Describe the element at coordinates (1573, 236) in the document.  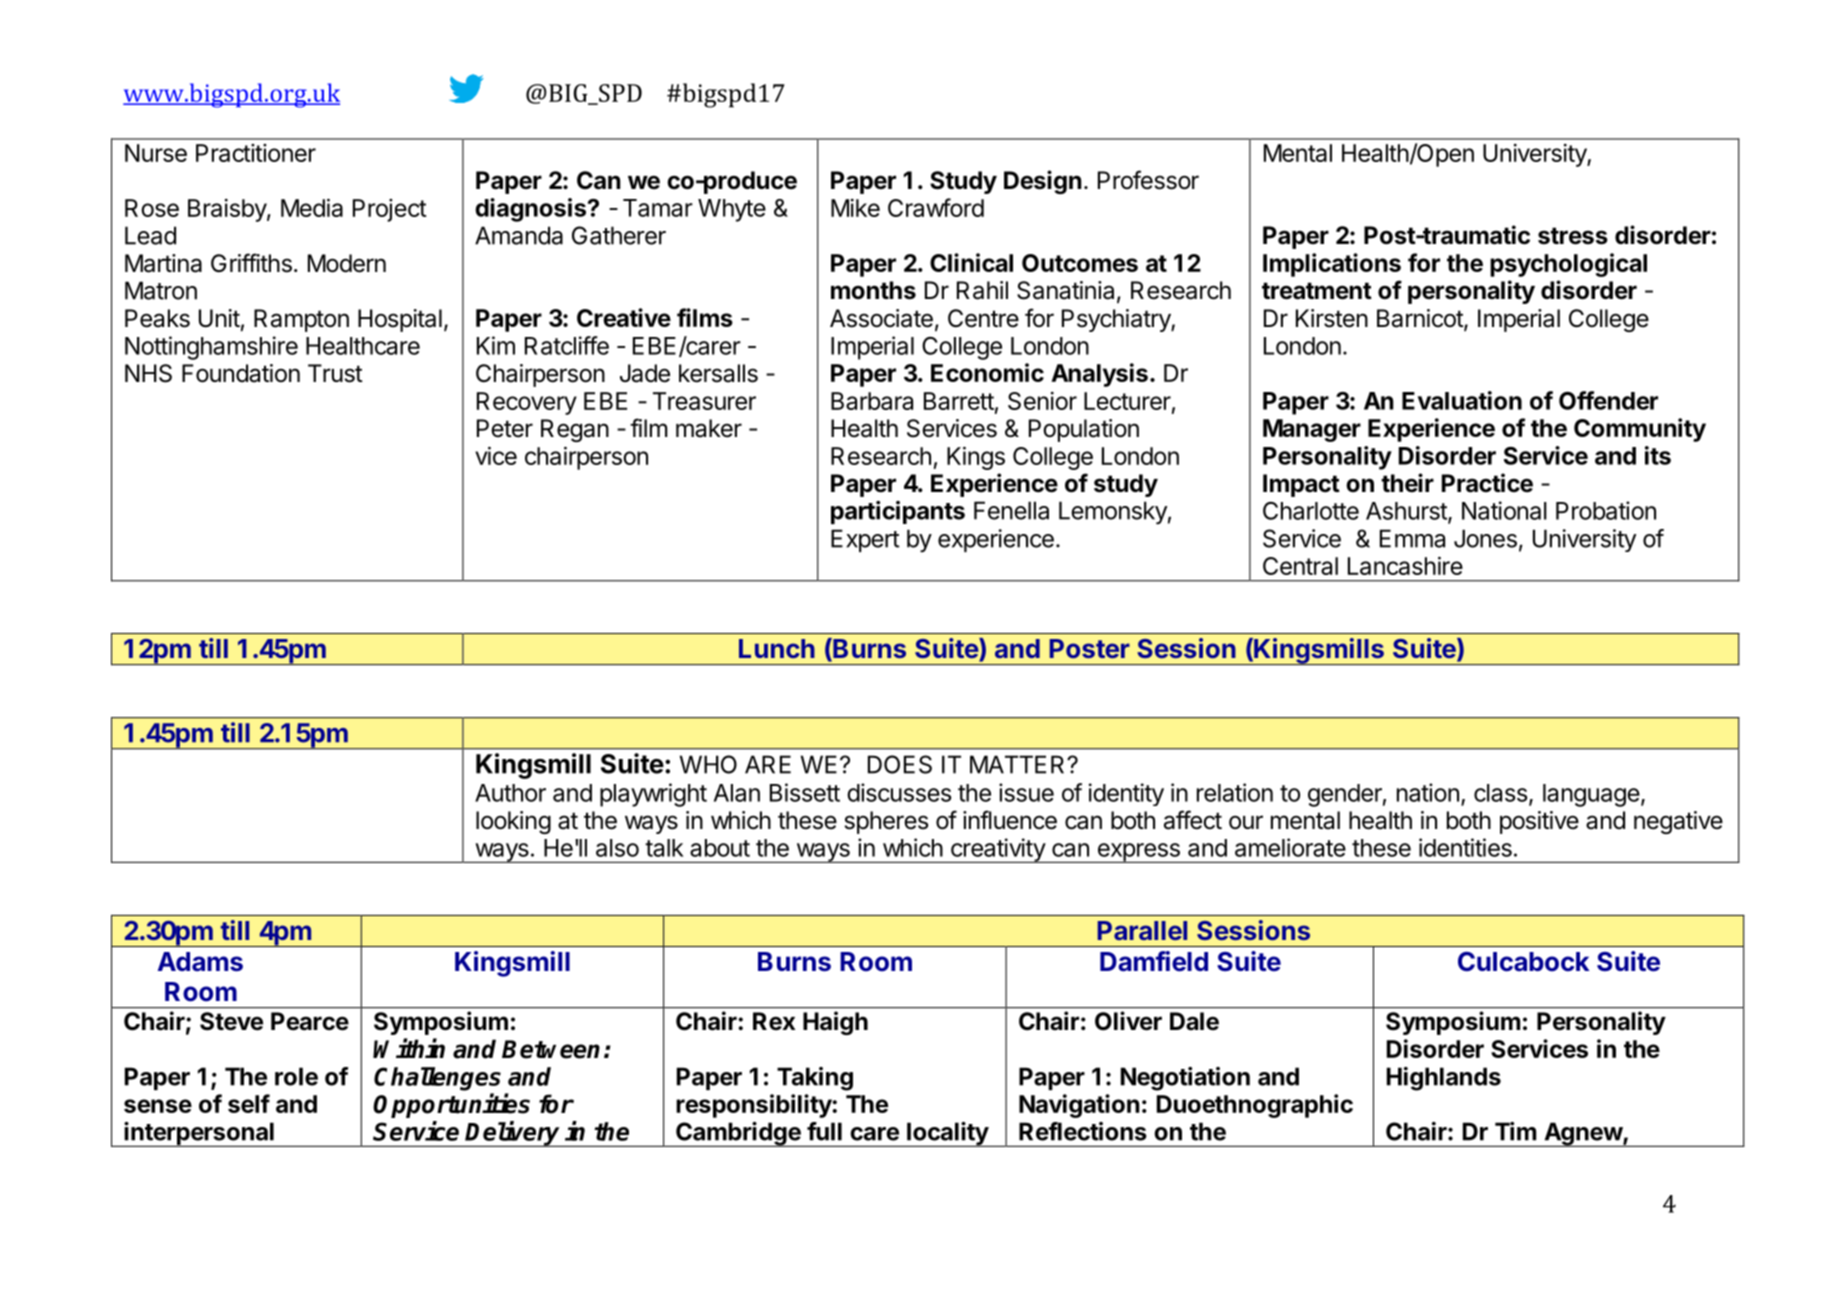
I see `stress` at that location.
